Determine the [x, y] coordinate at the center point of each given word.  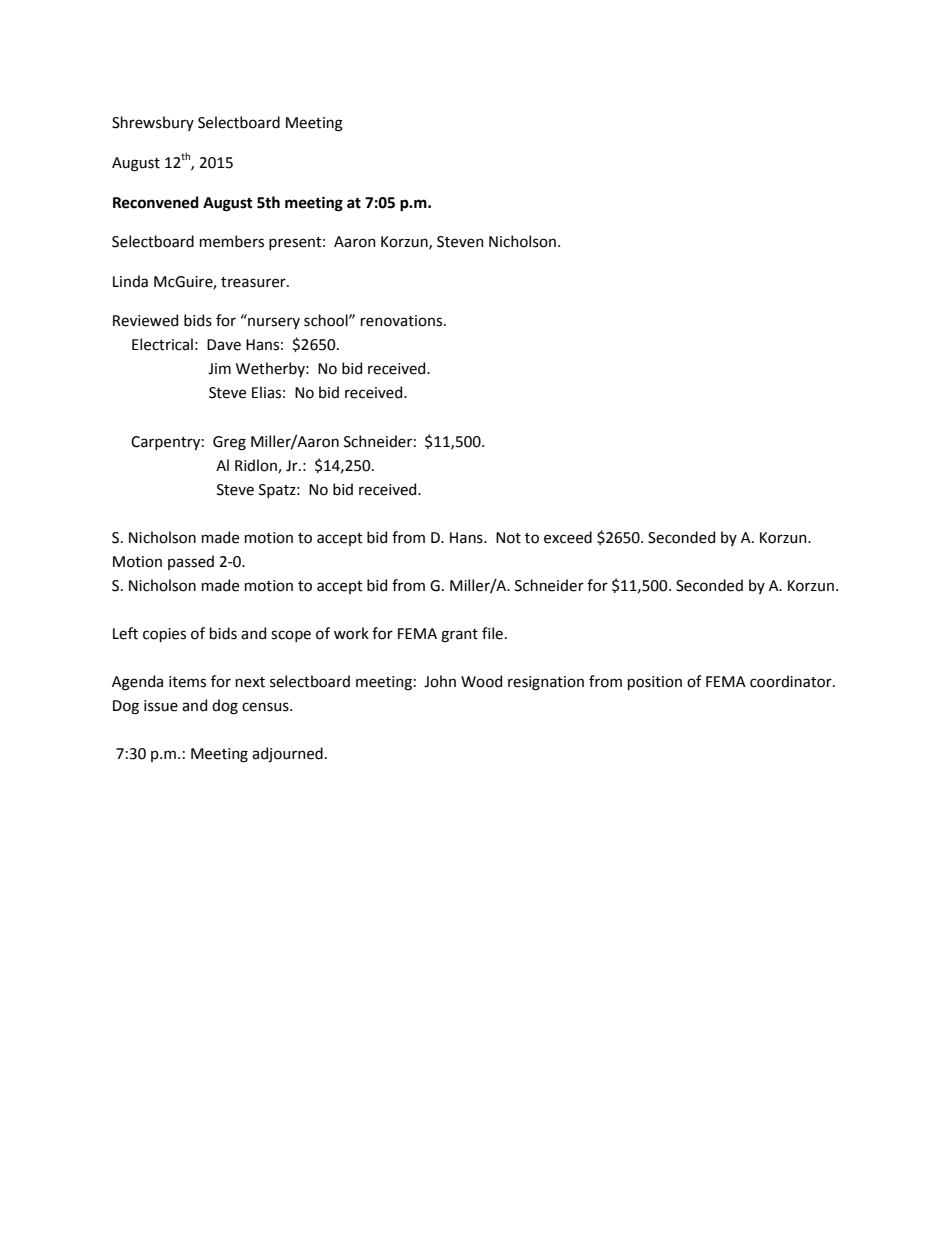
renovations [403, 321]
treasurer [254, 282]
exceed [568, 537]
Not [508, 538]
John [440, 681]
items [187, 682]
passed [191, 562]
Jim [219, 369]
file [492, 633]
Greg [229, 443]
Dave [224, 345]
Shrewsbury [153, 123]
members [232, 241]
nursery [274, 323]
